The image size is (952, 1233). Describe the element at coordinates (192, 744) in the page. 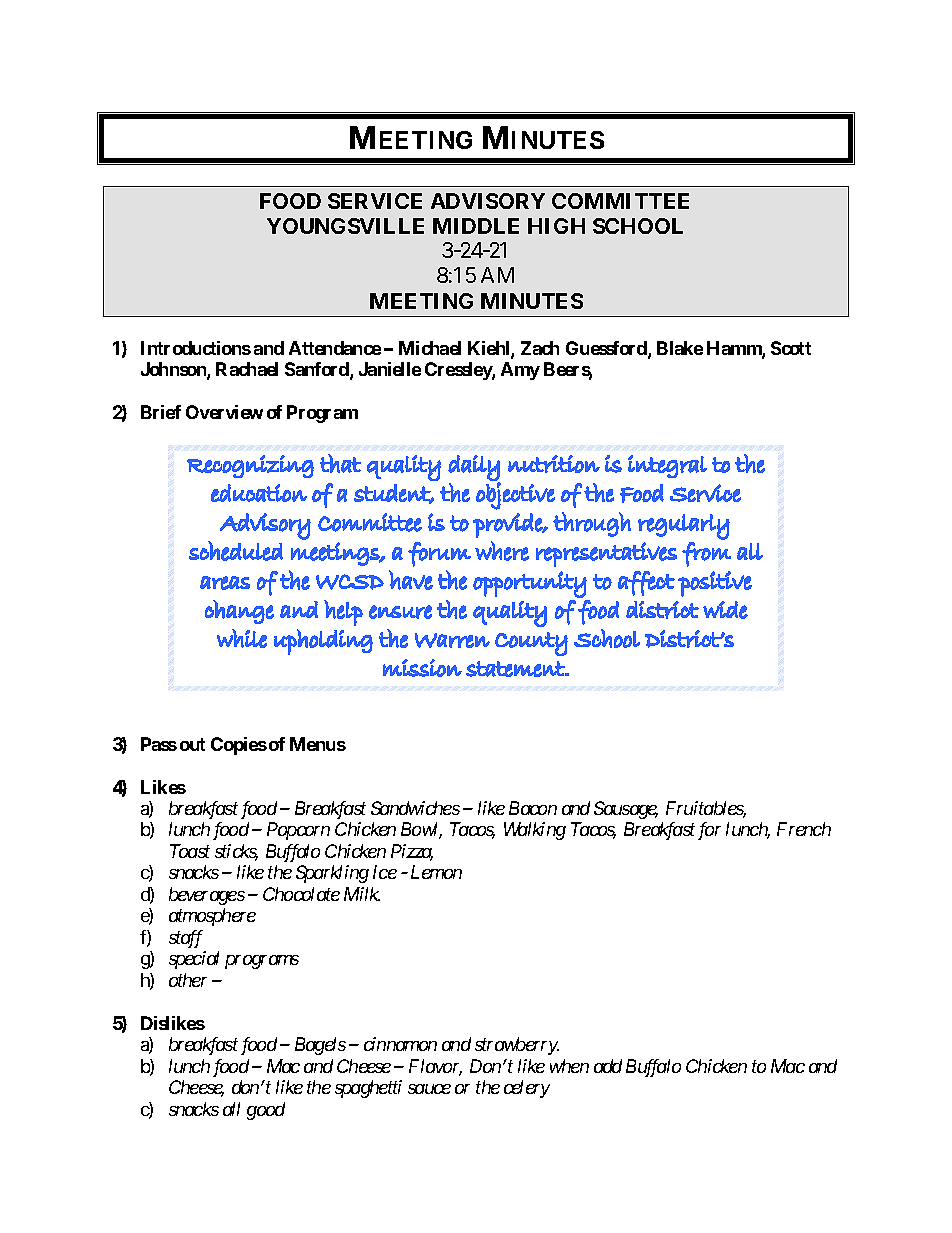

I see `out` at that location.
